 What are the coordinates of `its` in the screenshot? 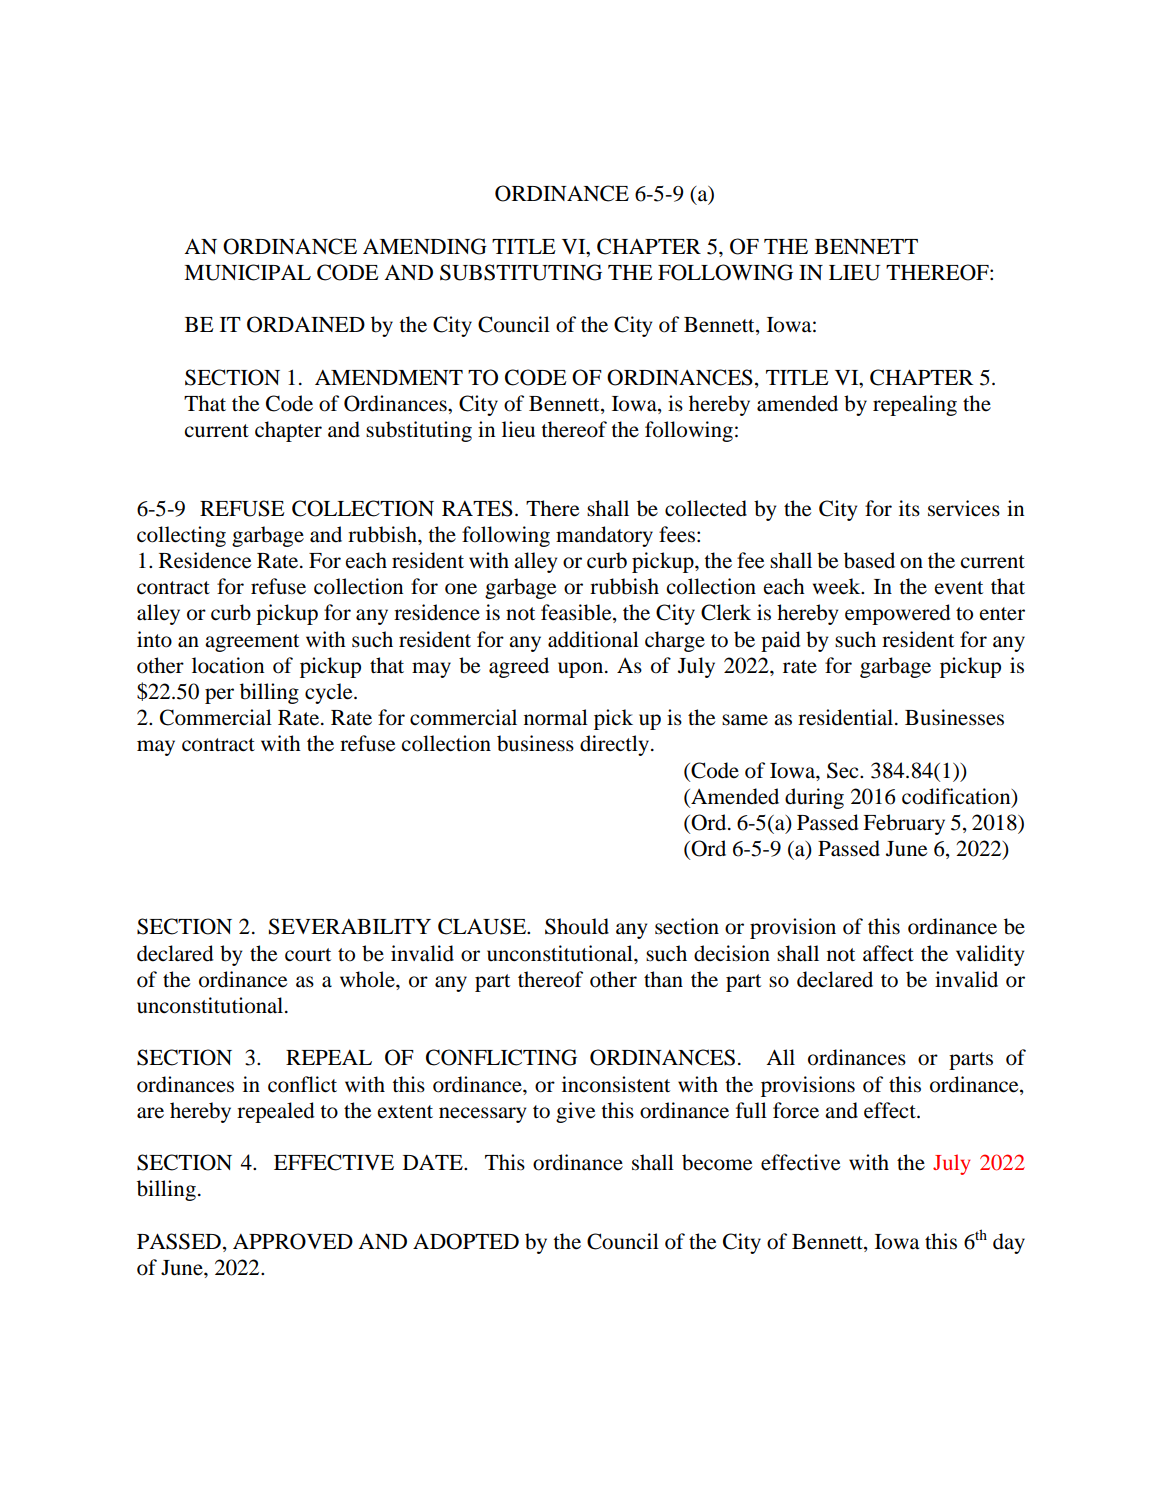 It's located at (909, 508).
